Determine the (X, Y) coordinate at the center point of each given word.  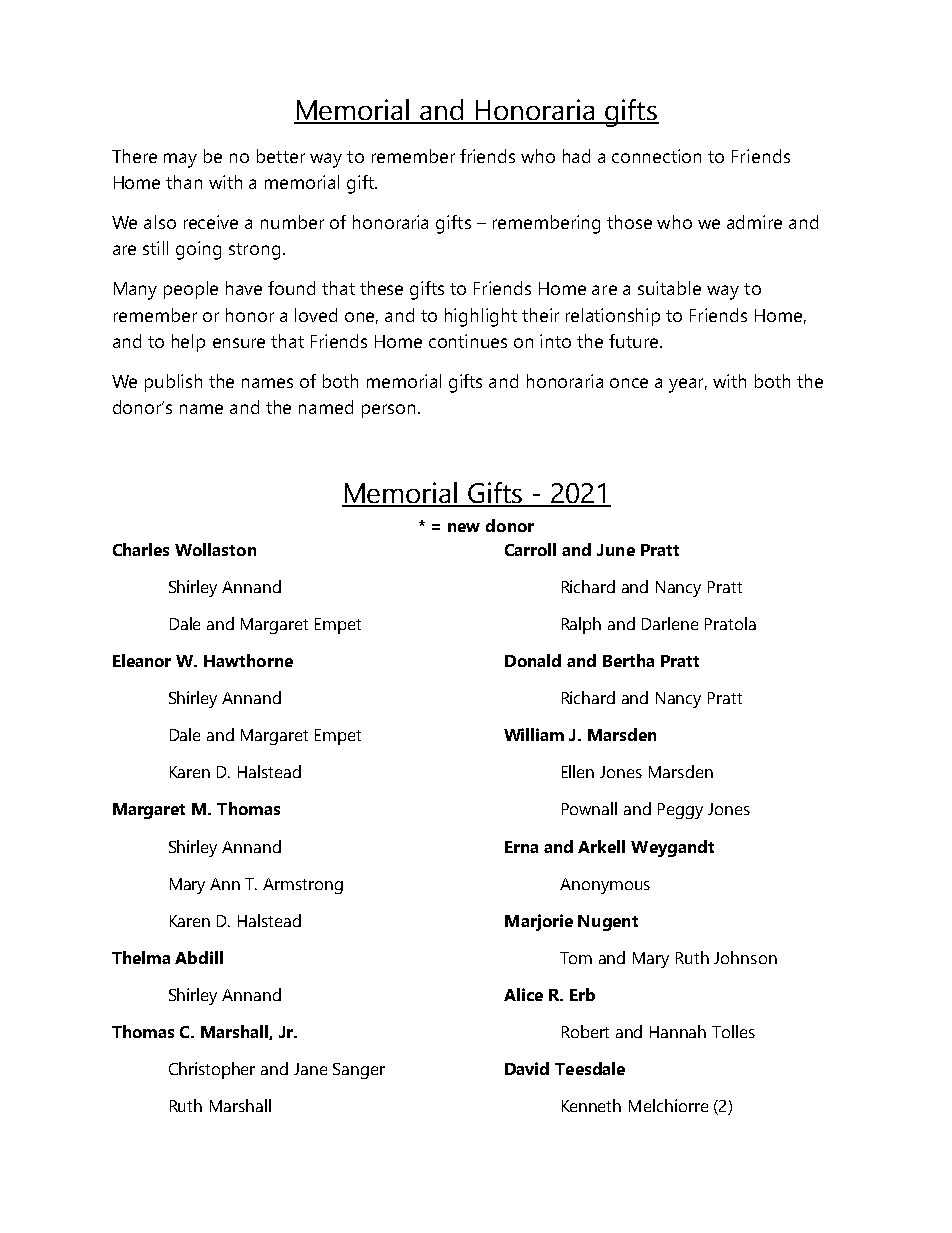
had (576, 156)
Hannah (678, 1031)
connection (656, 156)
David (527, 1068)
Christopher (212, 1070)
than (184, 182)
